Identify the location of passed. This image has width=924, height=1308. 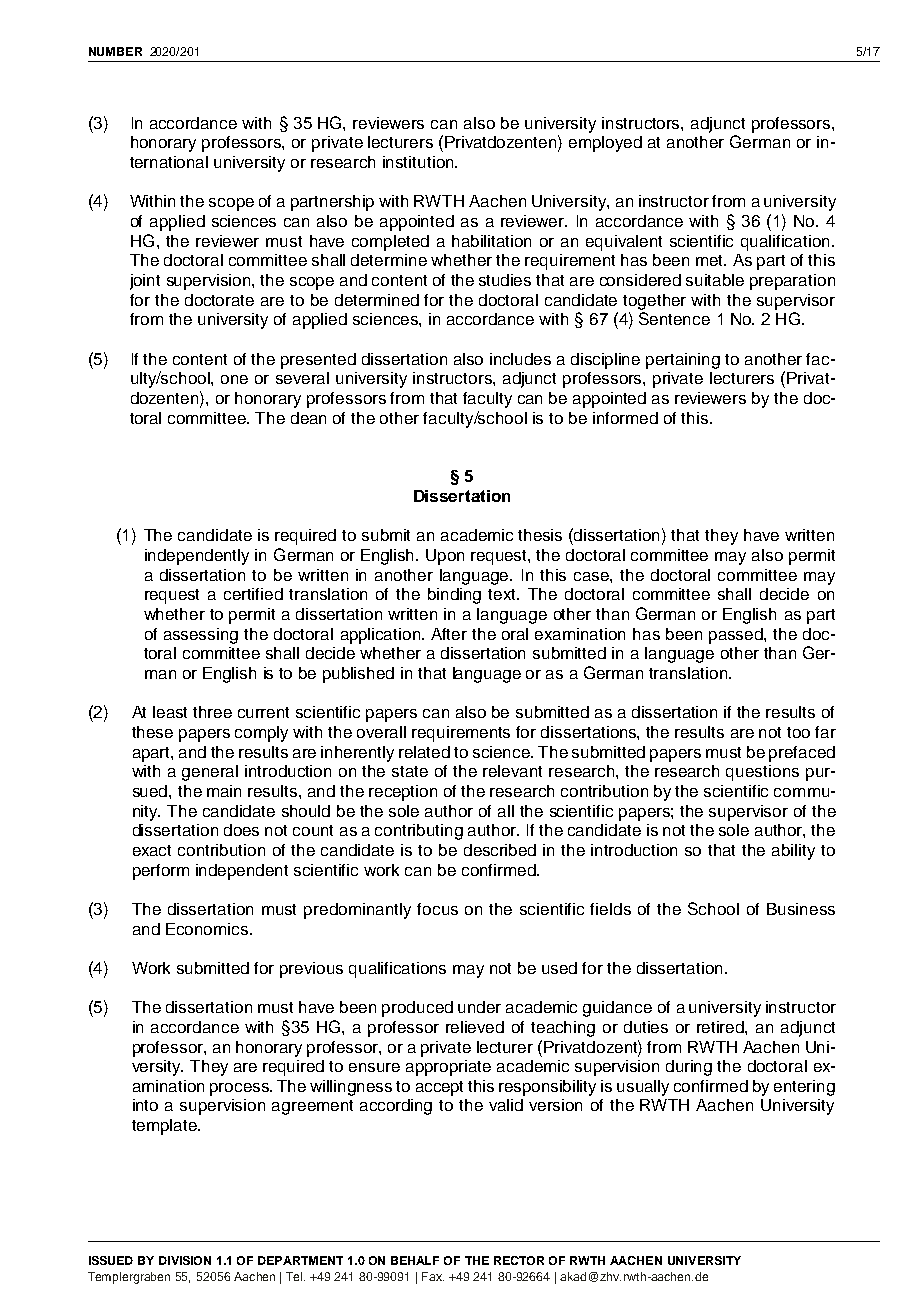
(737, 636).
